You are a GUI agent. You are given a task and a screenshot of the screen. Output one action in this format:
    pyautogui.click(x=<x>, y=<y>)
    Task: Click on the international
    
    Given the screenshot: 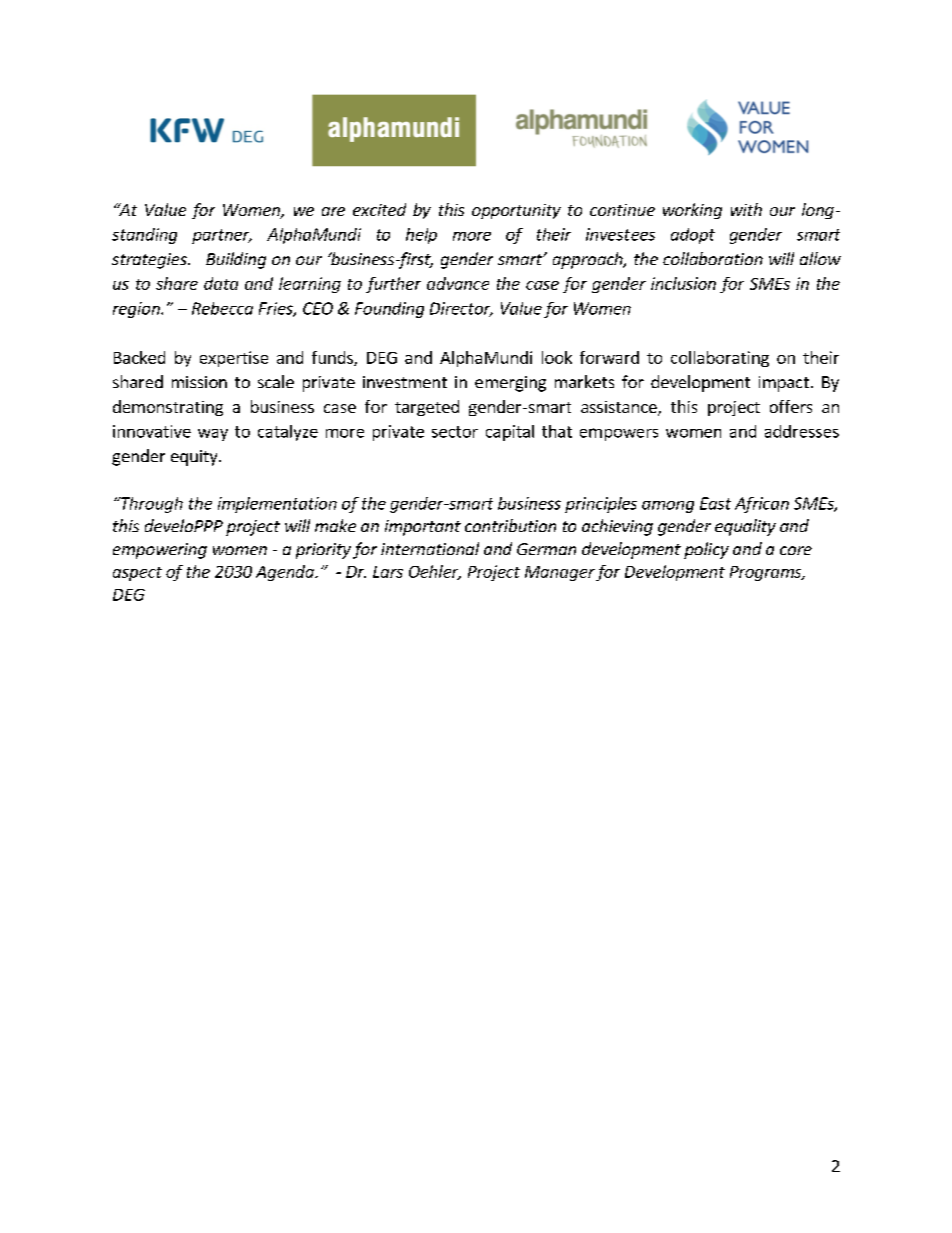 What is the action you would take?
    pyautogui.click(x=430, y=548)
